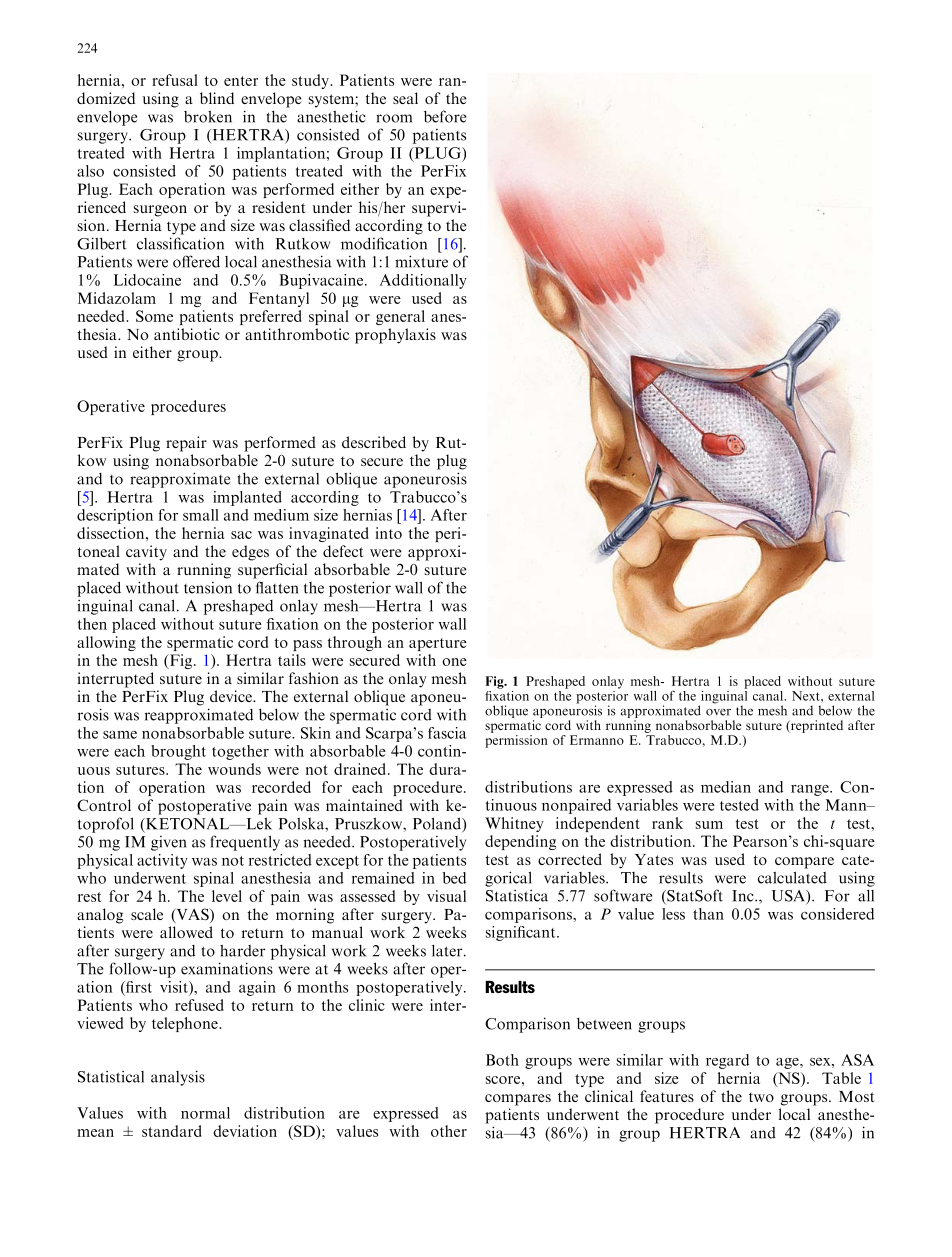 The height and width of the screenshot is (1257, 952). What do you see at coordinates (186, 444) in the screenshot?
I see `repair` at bounding box center [186, 444].
